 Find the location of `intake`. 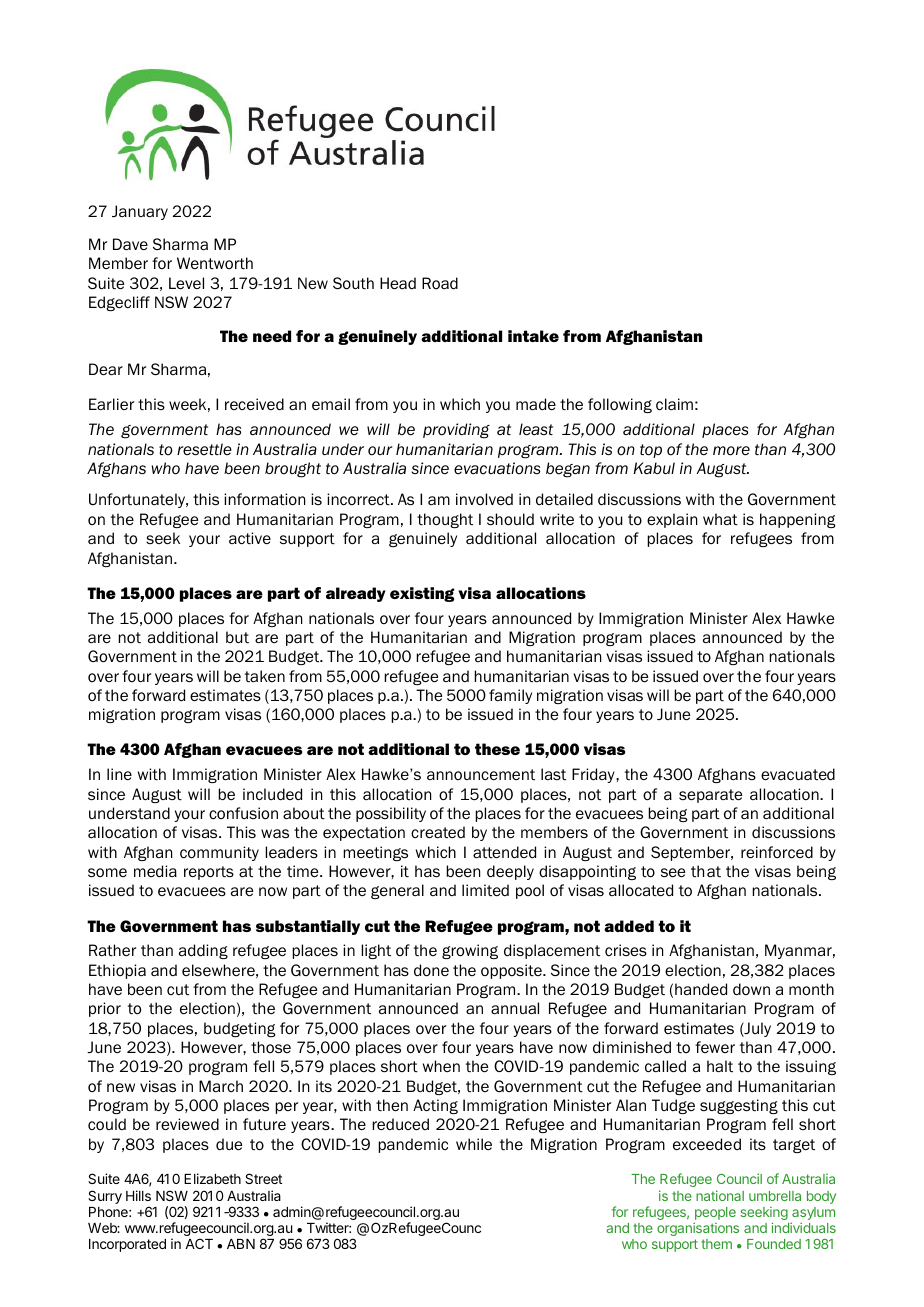

intake is located at coordinates (533, 336).
